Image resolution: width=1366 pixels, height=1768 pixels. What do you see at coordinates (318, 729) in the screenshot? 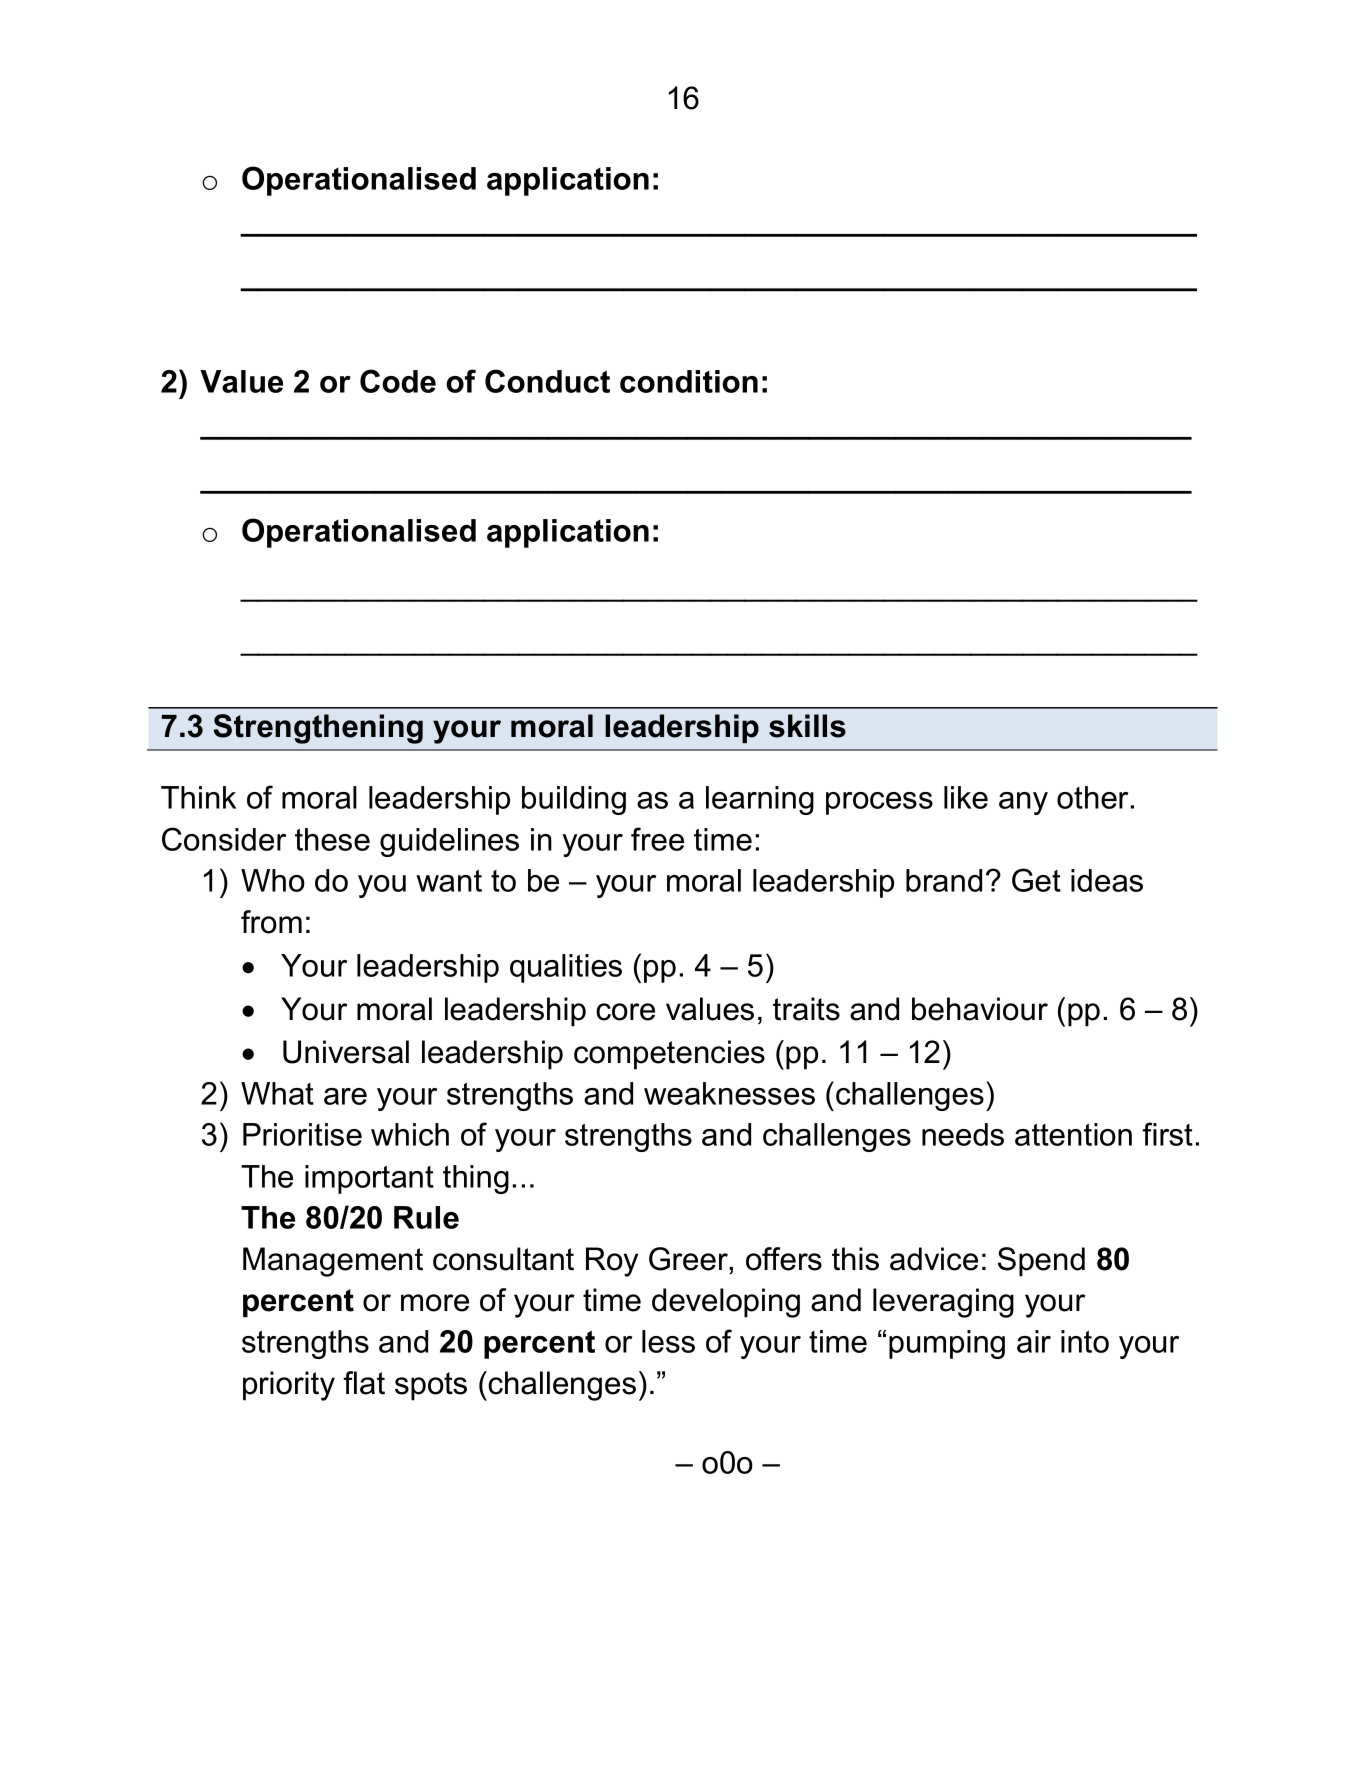
I see `Strengthening` at bounding box center [318, 729].
